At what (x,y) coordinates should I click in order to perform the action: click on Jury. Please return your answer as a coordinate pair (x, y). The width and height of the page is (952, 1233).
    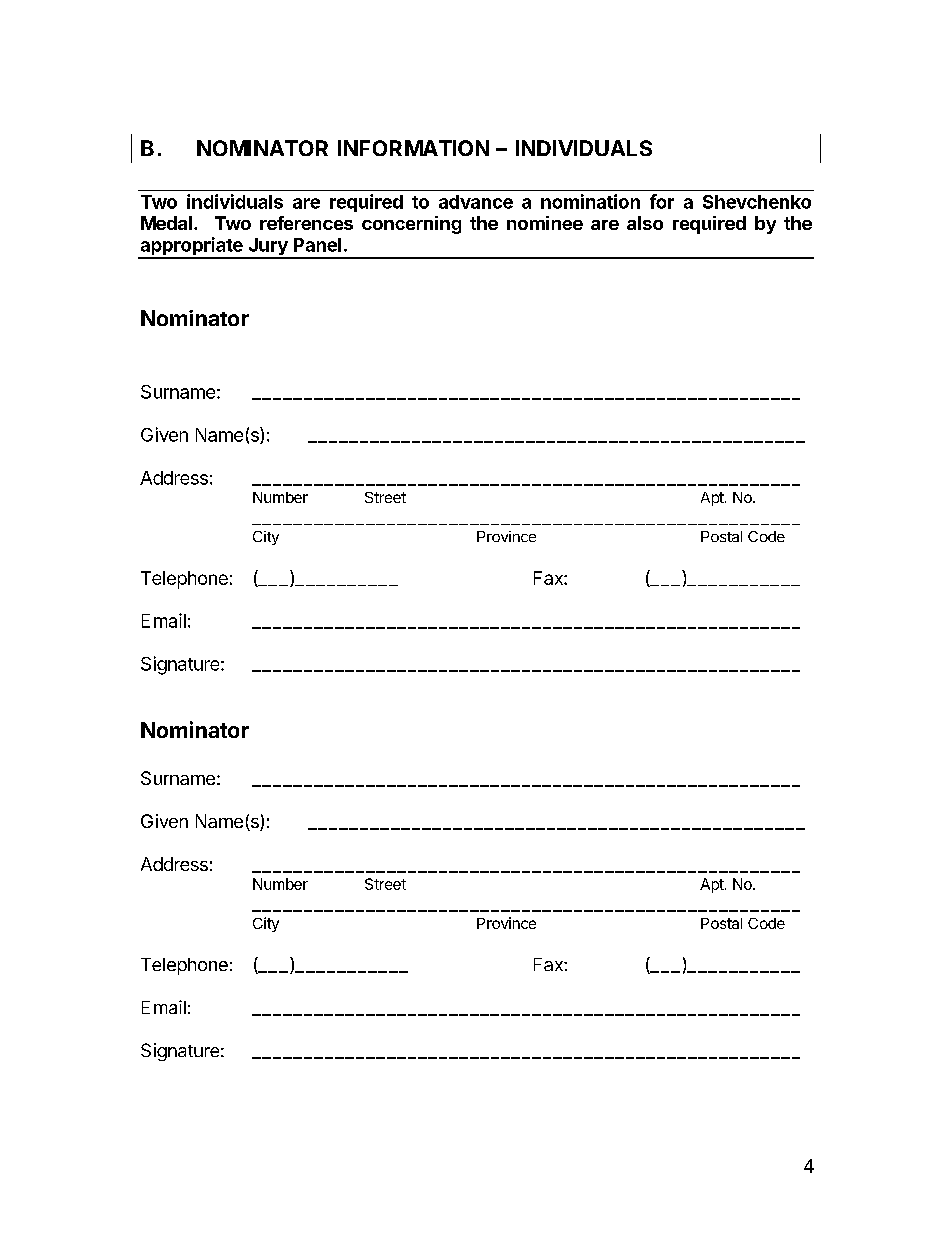
    Looking at the image, I should click on (268, 248).
